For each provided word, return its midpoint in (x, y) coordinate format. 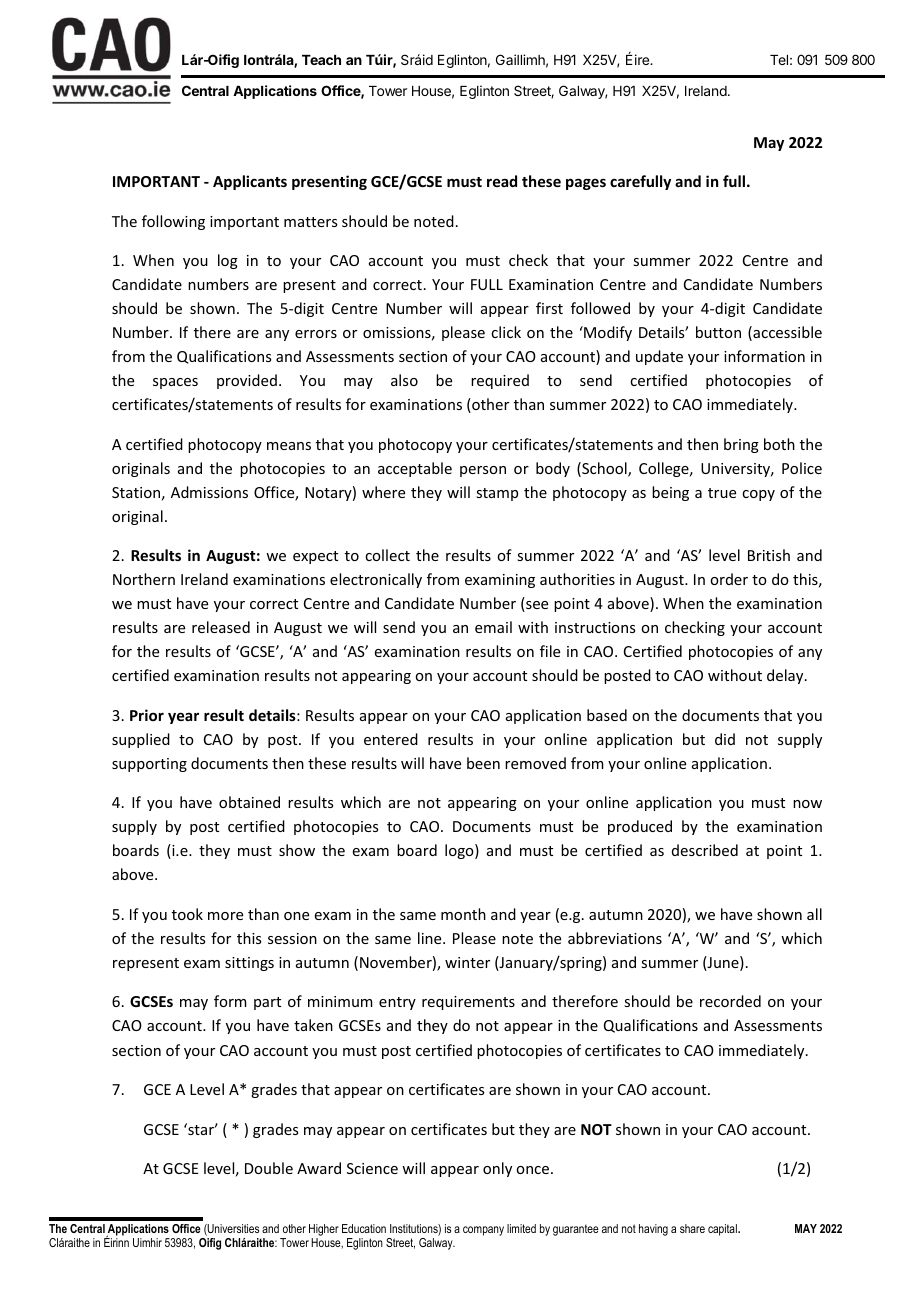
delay (786, 676)
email (493, 627)
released (221, 627)
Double (269, 1168)
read (502, 181)
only (497, 1169)
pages (586, 184)
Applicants (250, 182)
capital (723, 1230)
